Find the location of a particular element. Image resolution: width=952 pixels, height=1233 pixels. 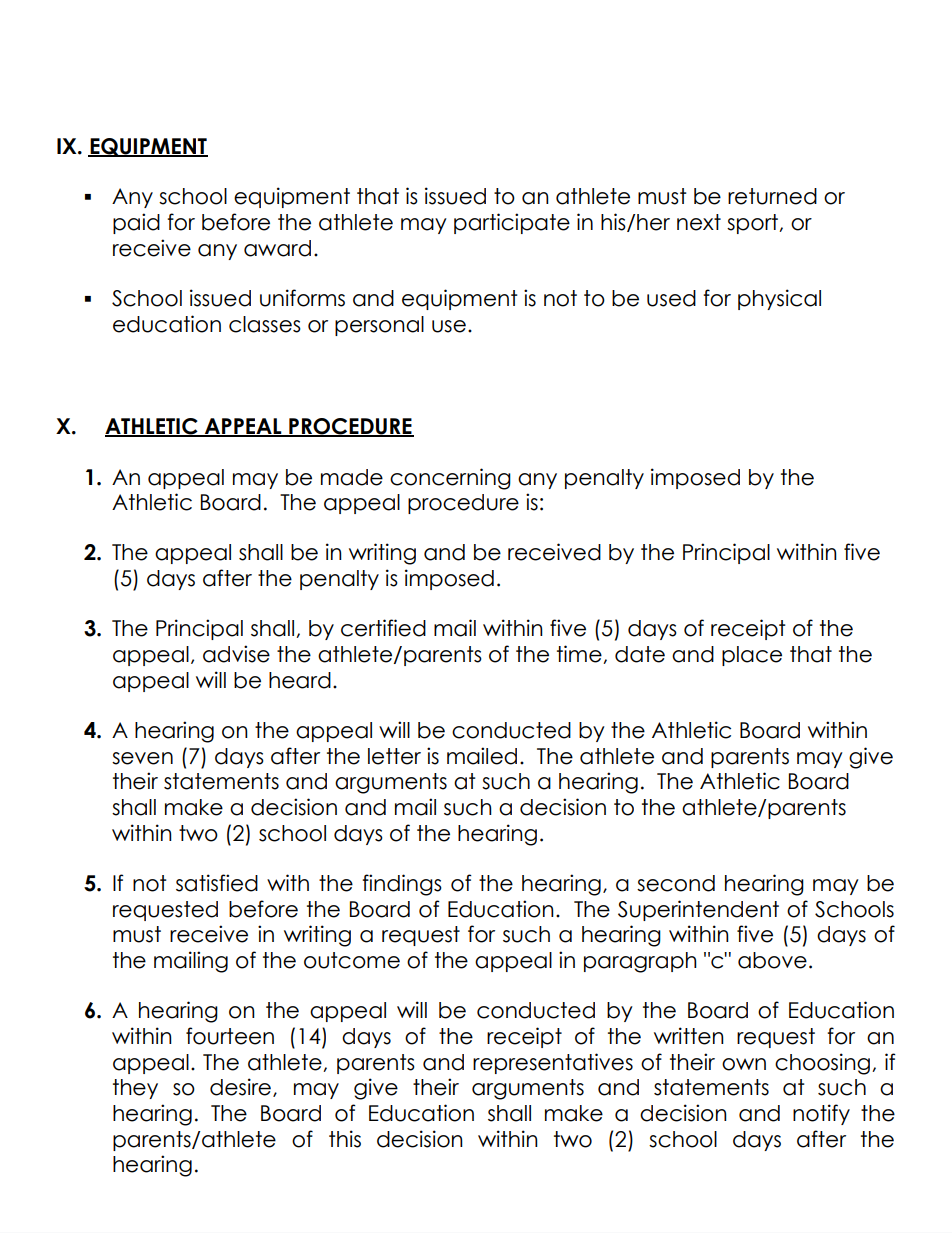

this is located at coordinates (345, 1139).
